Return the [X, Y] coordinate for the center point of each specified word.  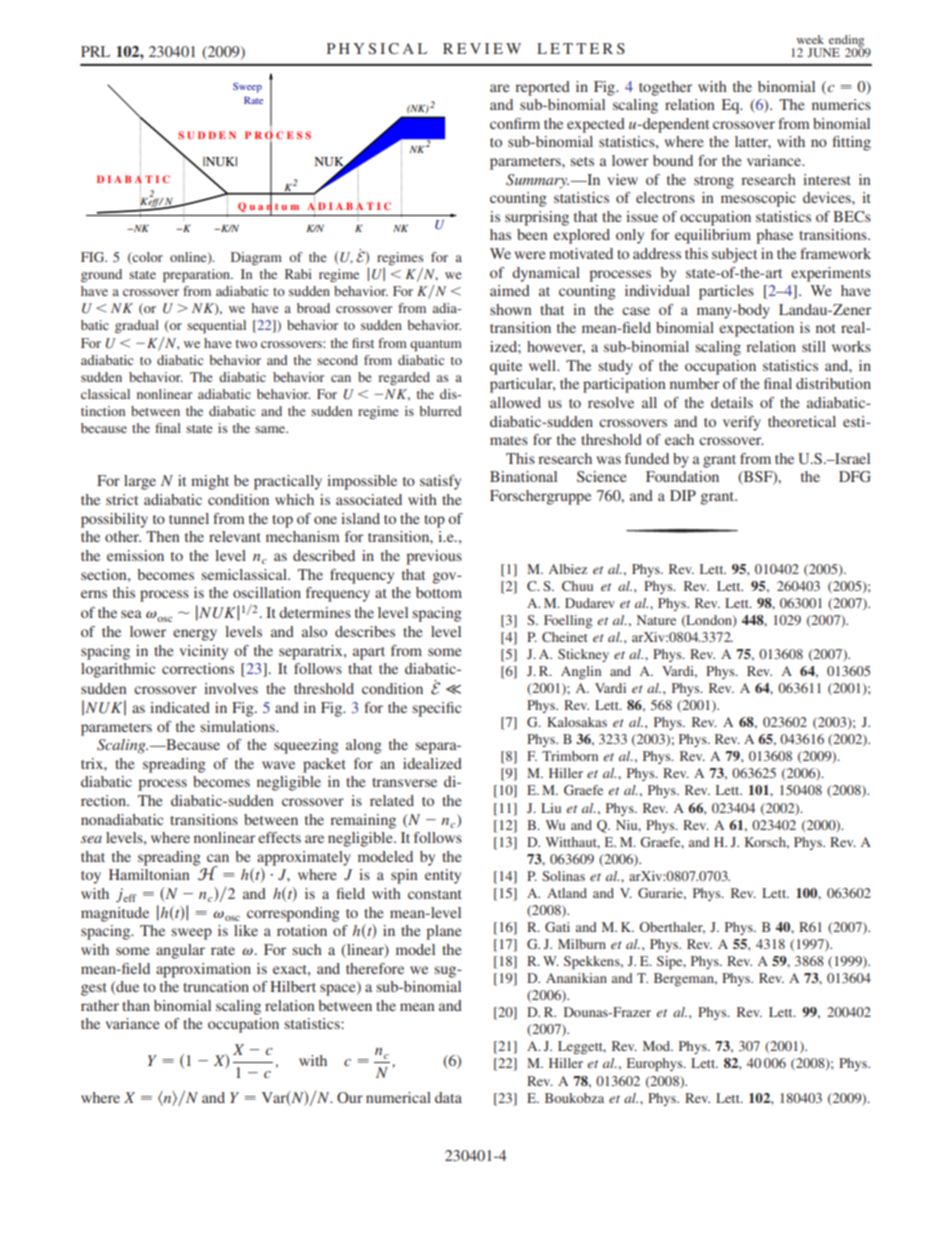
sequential [216, 327]
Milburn [582, 944]
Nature [656, 620]
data [448, 1097]
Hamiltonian [149, 874]
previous [434, 557]
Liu [551, 808]
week [810, 39]
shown [511, 309]
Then [163, 536]
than [136, 1005]
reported [542, 88]
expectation [756, 329]
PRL [95, 51]
